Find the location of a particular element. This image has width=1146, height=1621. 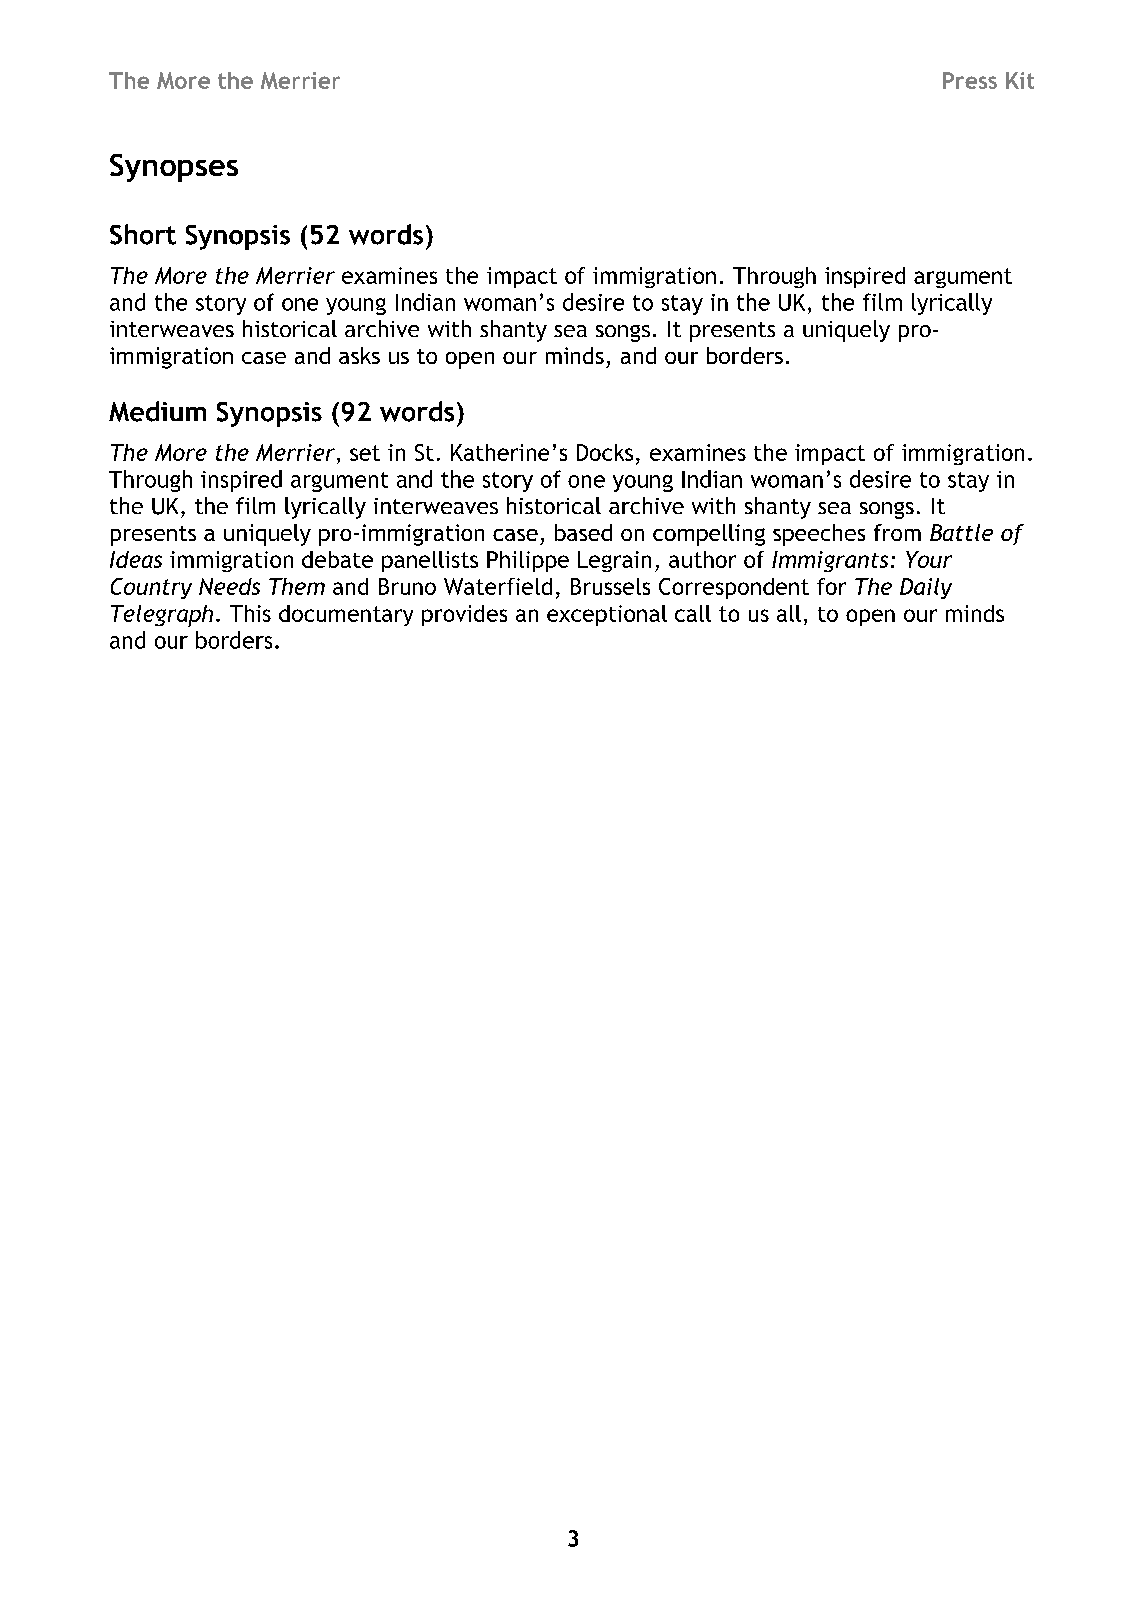

This is located at coordinates (250, 613).
